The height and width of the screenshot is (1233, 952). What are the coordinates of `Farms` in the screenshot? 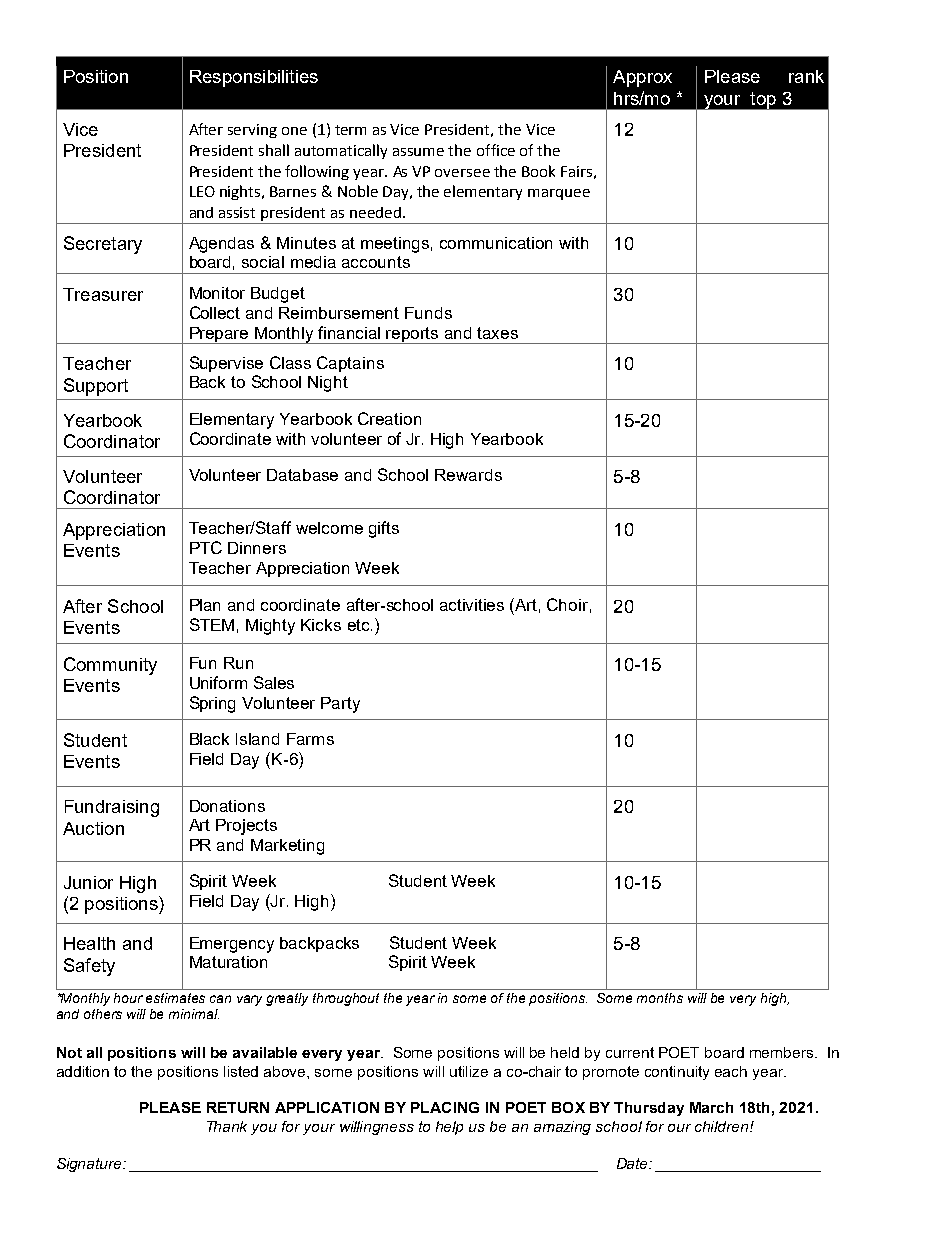 It's located at (310, 739).
